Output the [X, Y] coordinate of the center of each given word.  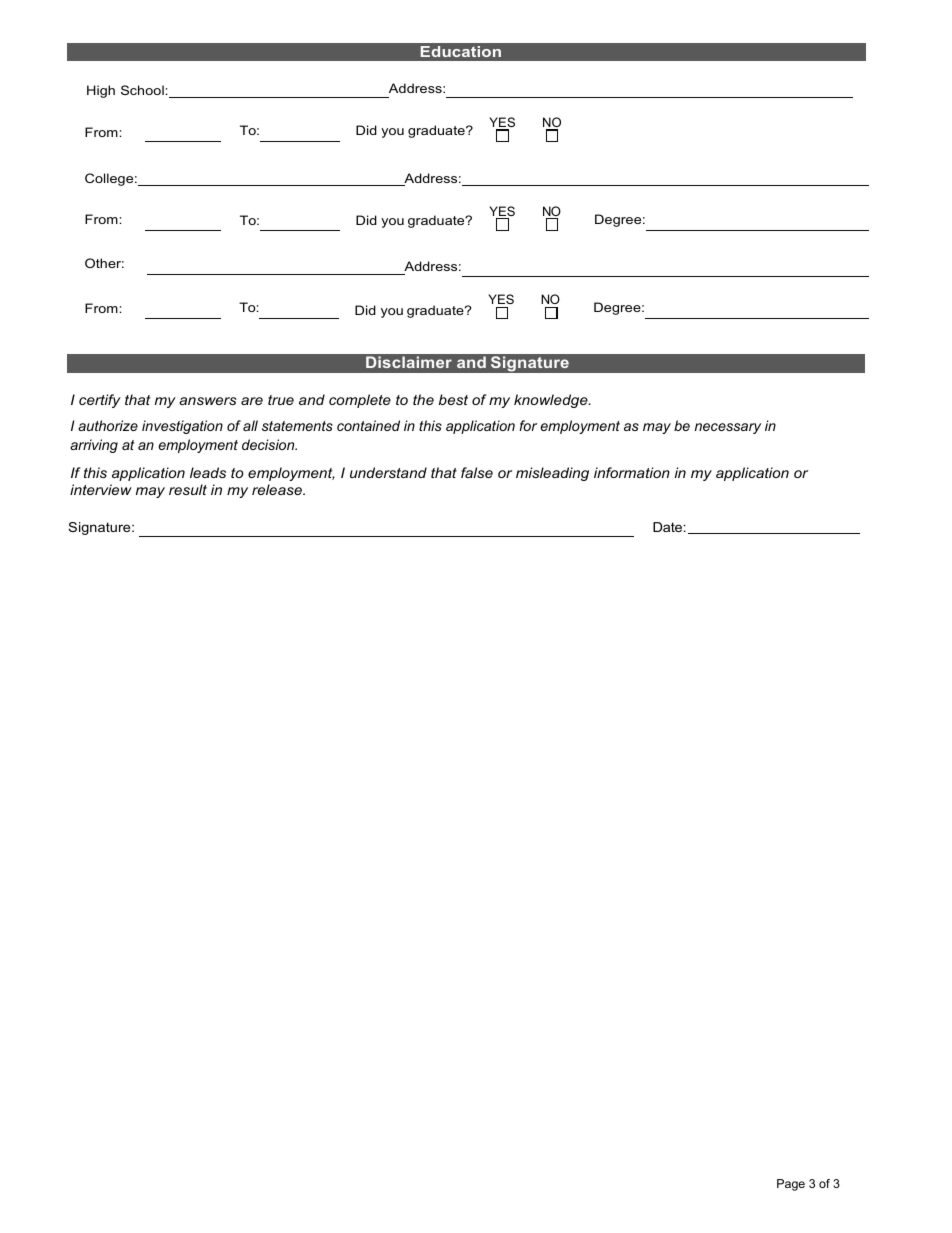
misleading [552, 474]
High [101, 91]
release [278, 489]
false [477, 472]
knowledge [552, 401]
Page [791, 1185]
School [143, 90]
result [188, 489]
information [632, 472]
